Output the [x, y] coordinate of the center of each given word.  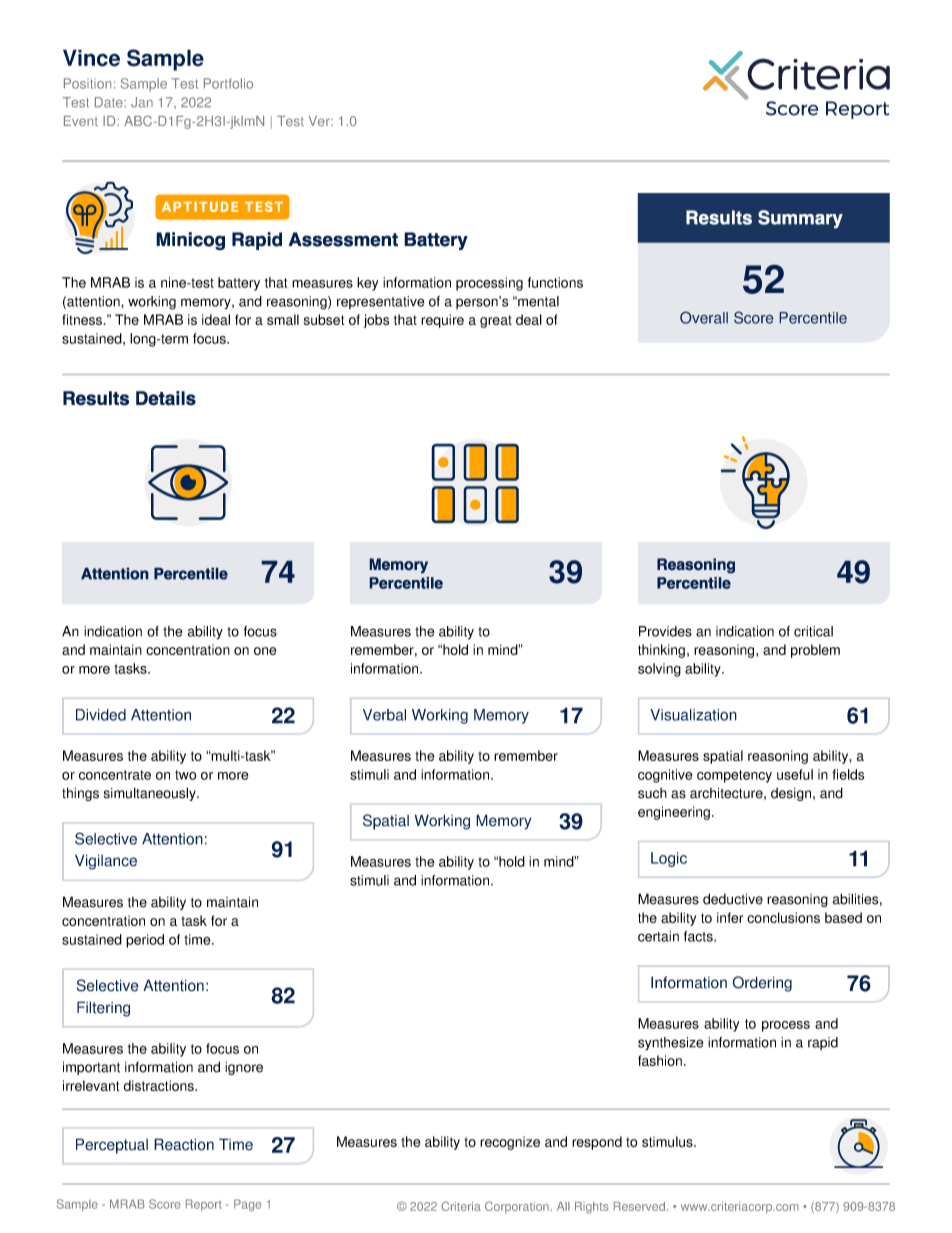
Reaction [184, 1144]
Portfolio [228, 83]
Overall [704, 317]
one [265, 651]
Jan [142, 102]
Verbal [384, 715]
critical [813, 631]
